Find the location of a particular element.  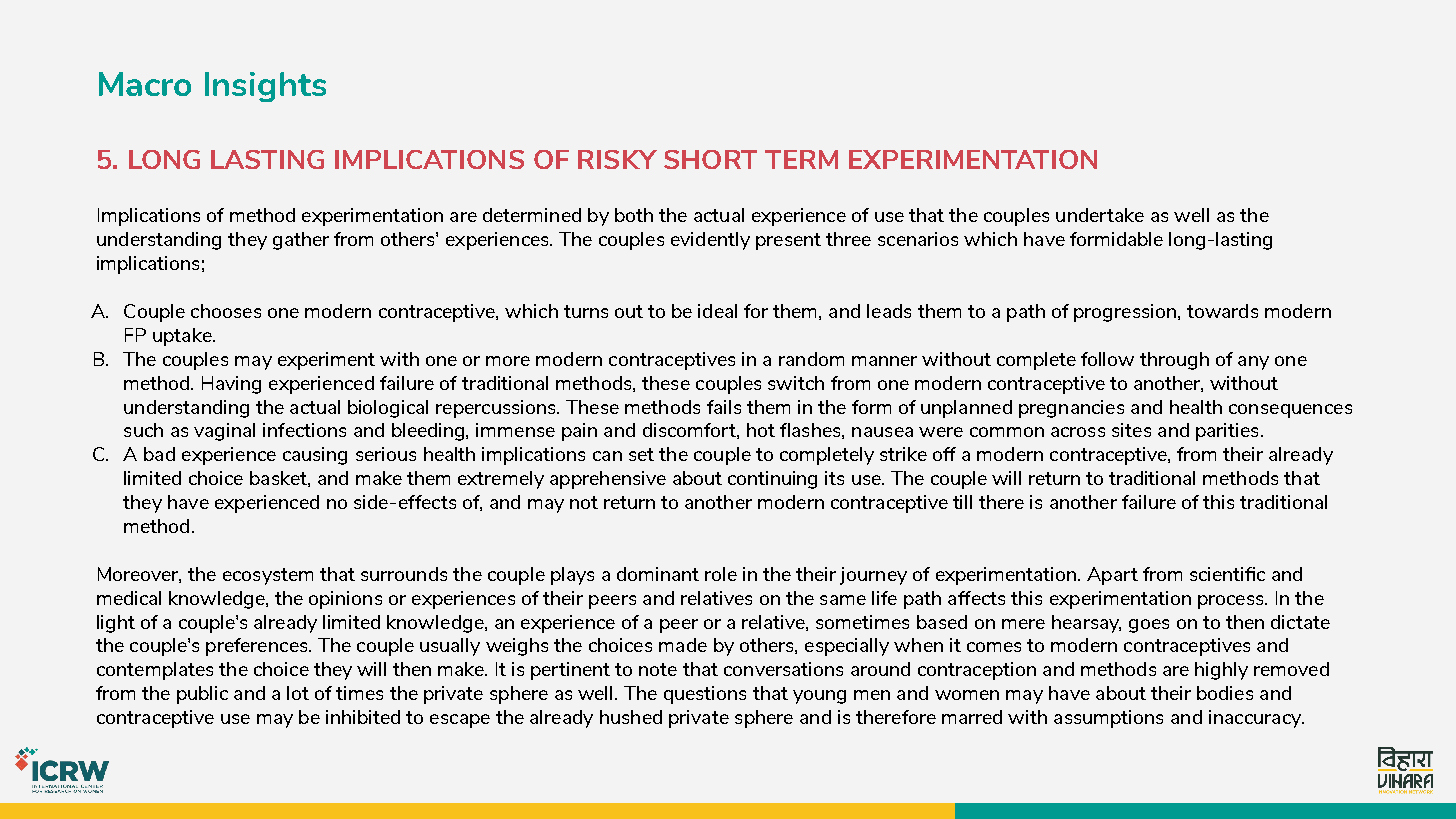

SHORT is located at coordinates (710, 159).
